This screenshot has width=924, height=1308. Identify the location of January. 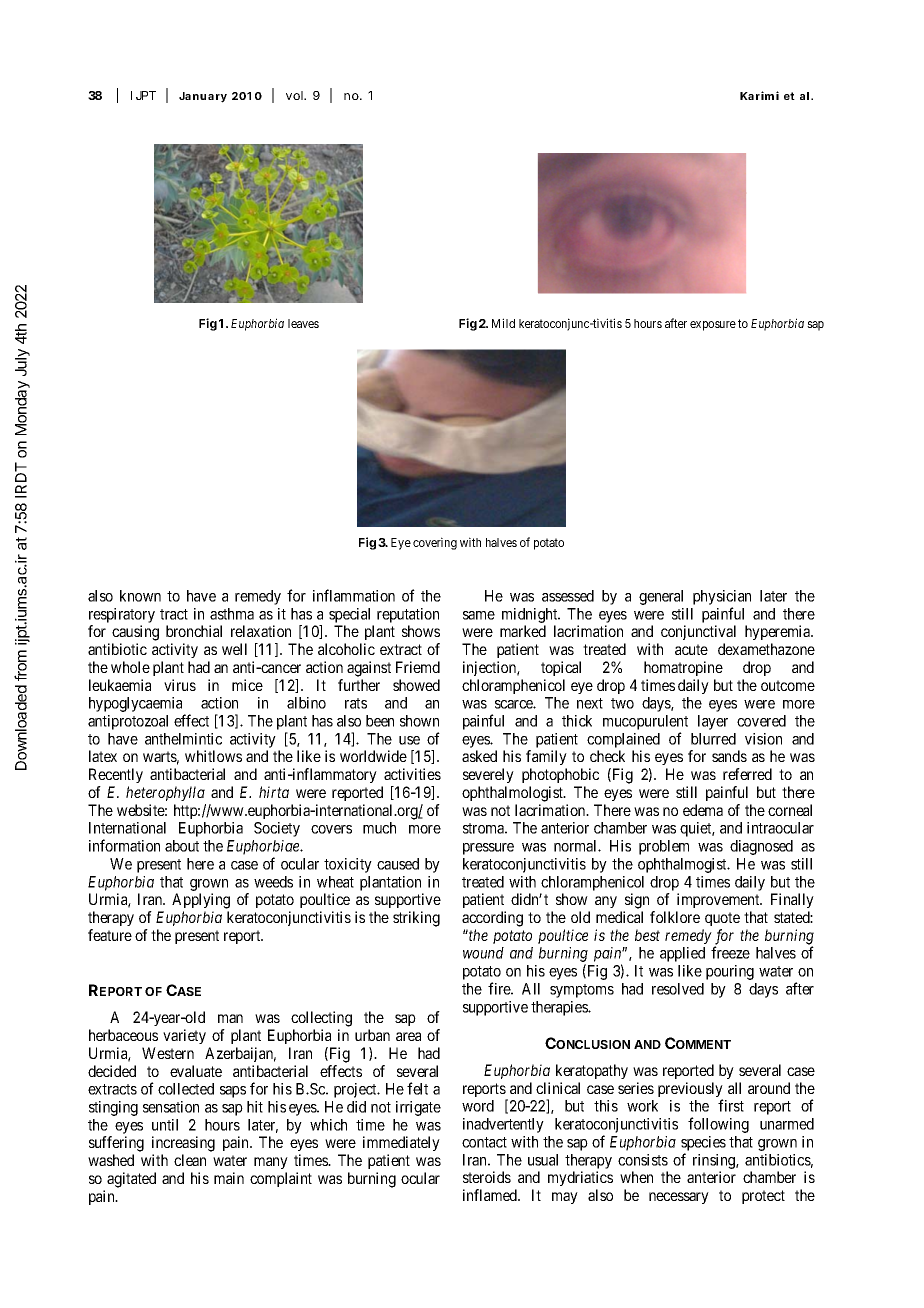
(203, 97).
